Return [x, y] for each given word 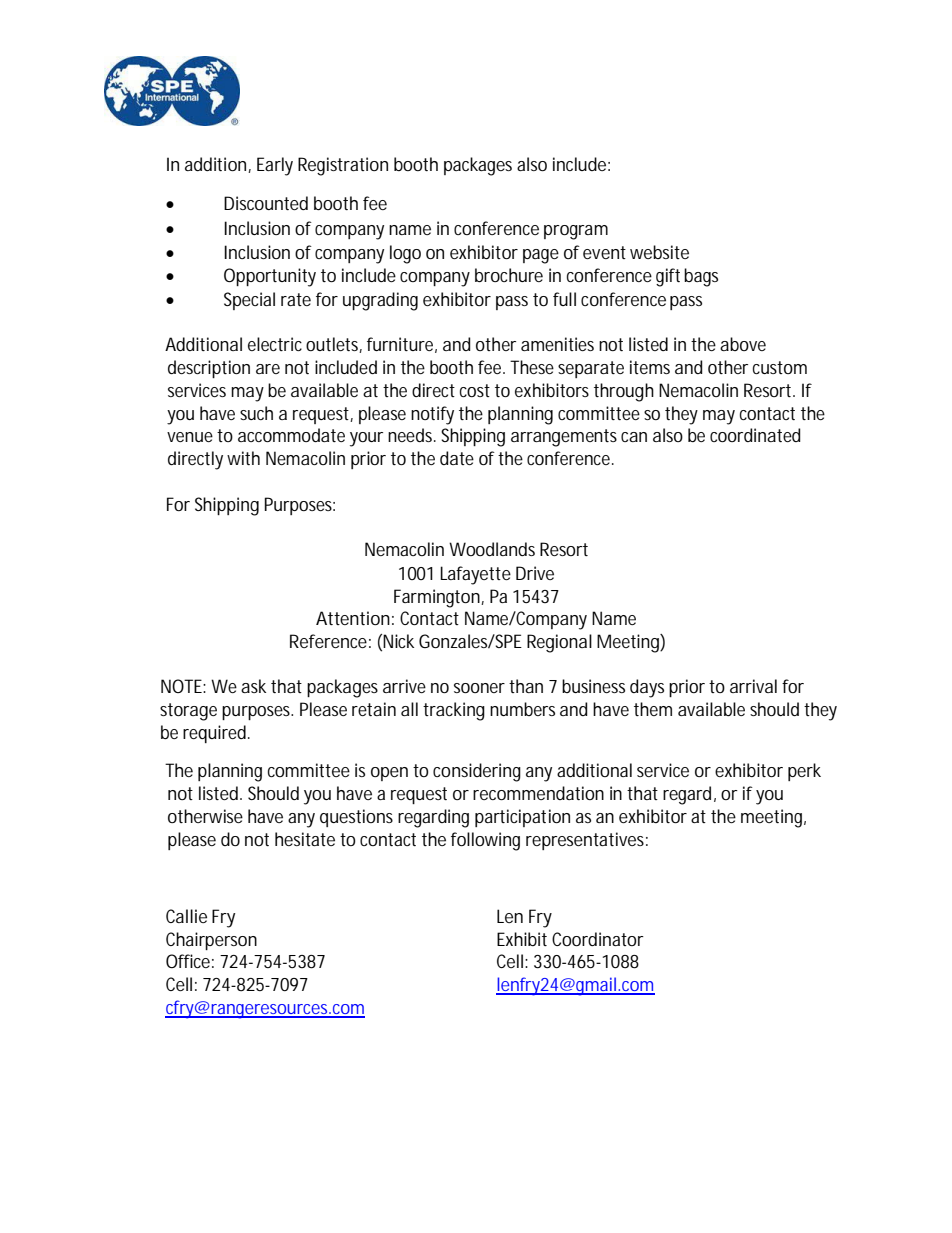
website [659, 252]
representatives [585, 841]
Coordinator [598, 939]
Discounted [266, 203]
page [541, 256]
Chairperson [211, 941]
